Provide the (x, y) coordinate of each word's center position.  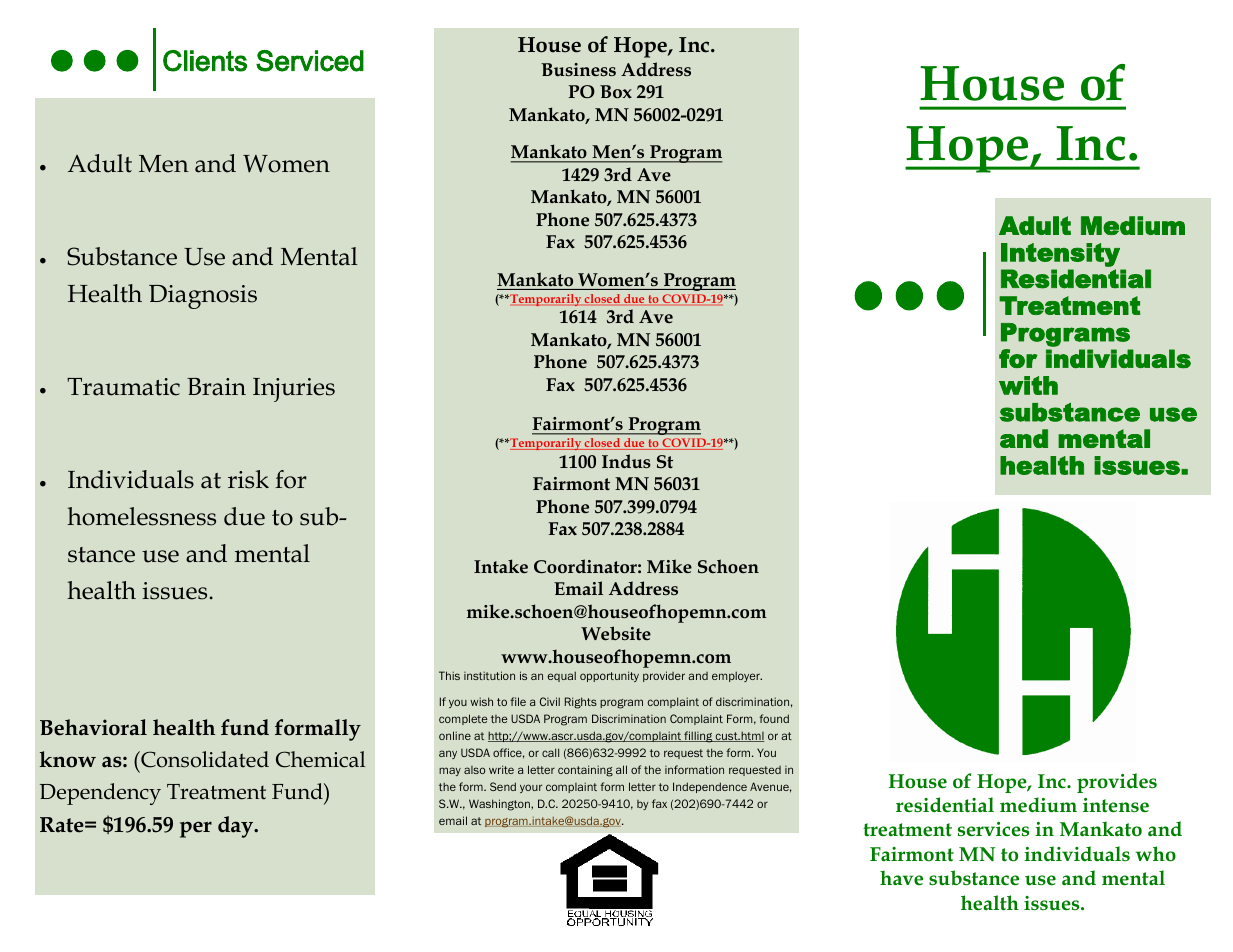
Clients (205, 61)
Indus (626, 461)
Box (616, 92)
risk (248, 479)
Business (578, 70)
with (1028, 385)
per (196, 829)
